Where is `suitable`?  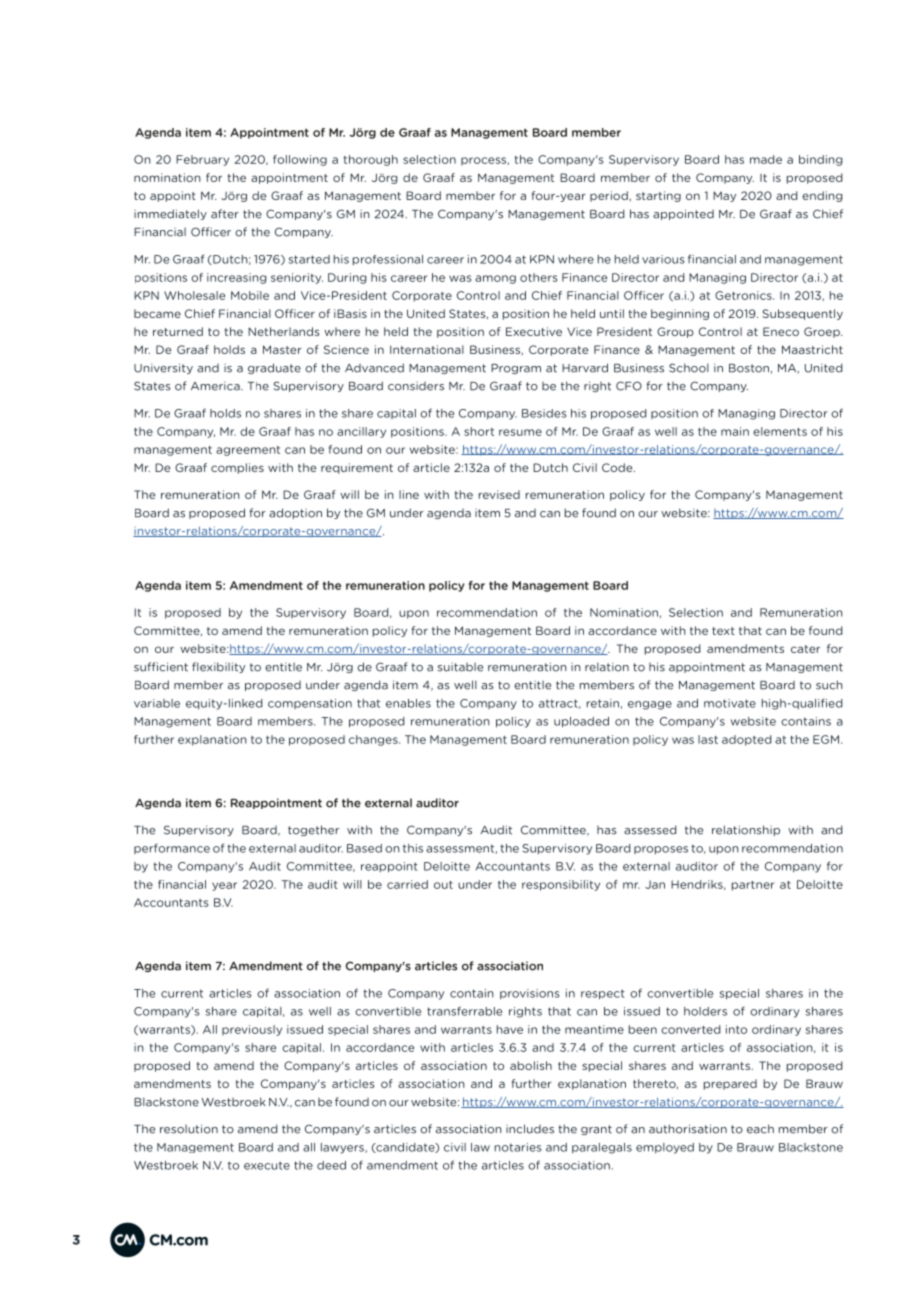
suitable is located at coordinates (460, 667).
